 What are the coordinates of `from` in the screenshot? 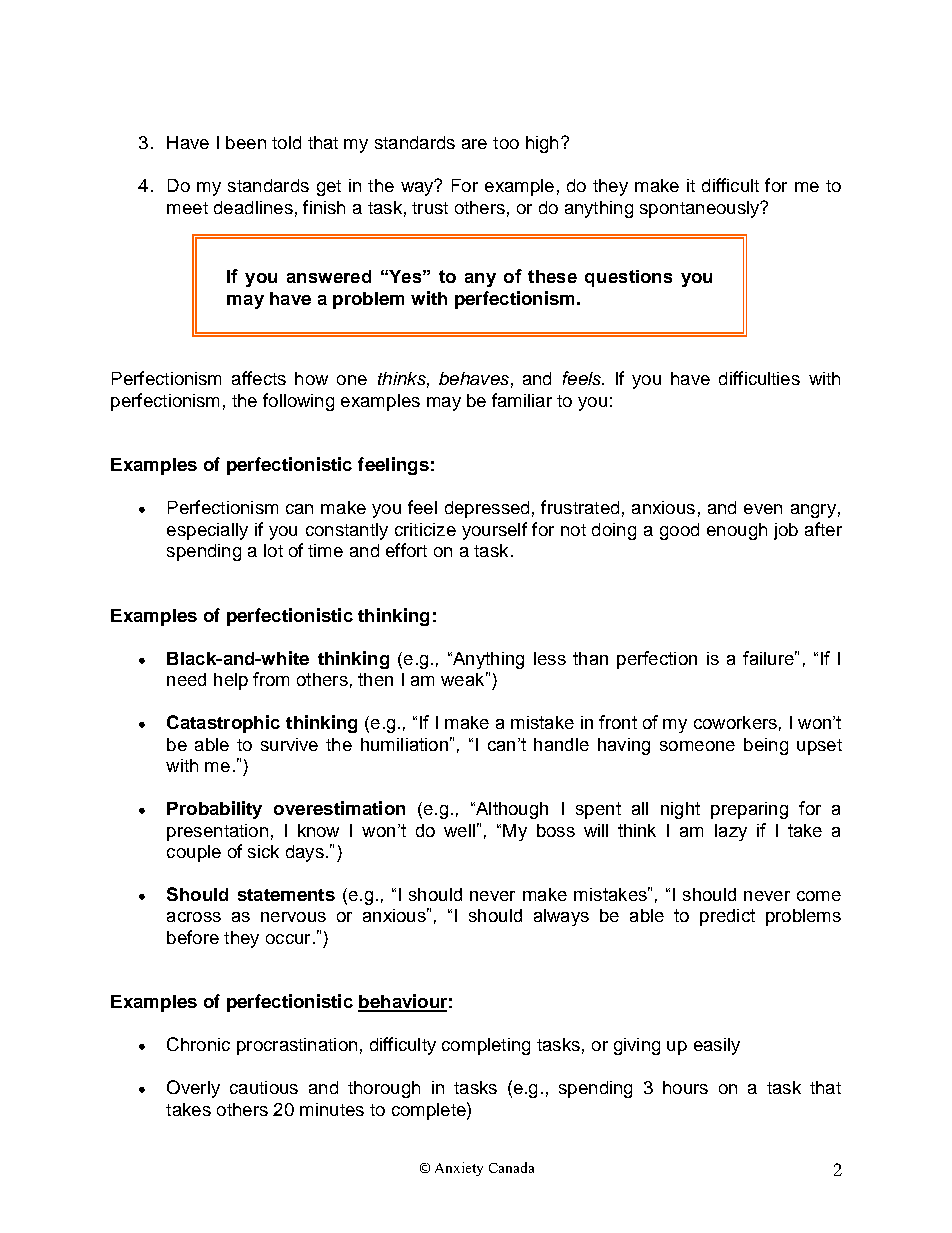 It's located at (271, 679).
